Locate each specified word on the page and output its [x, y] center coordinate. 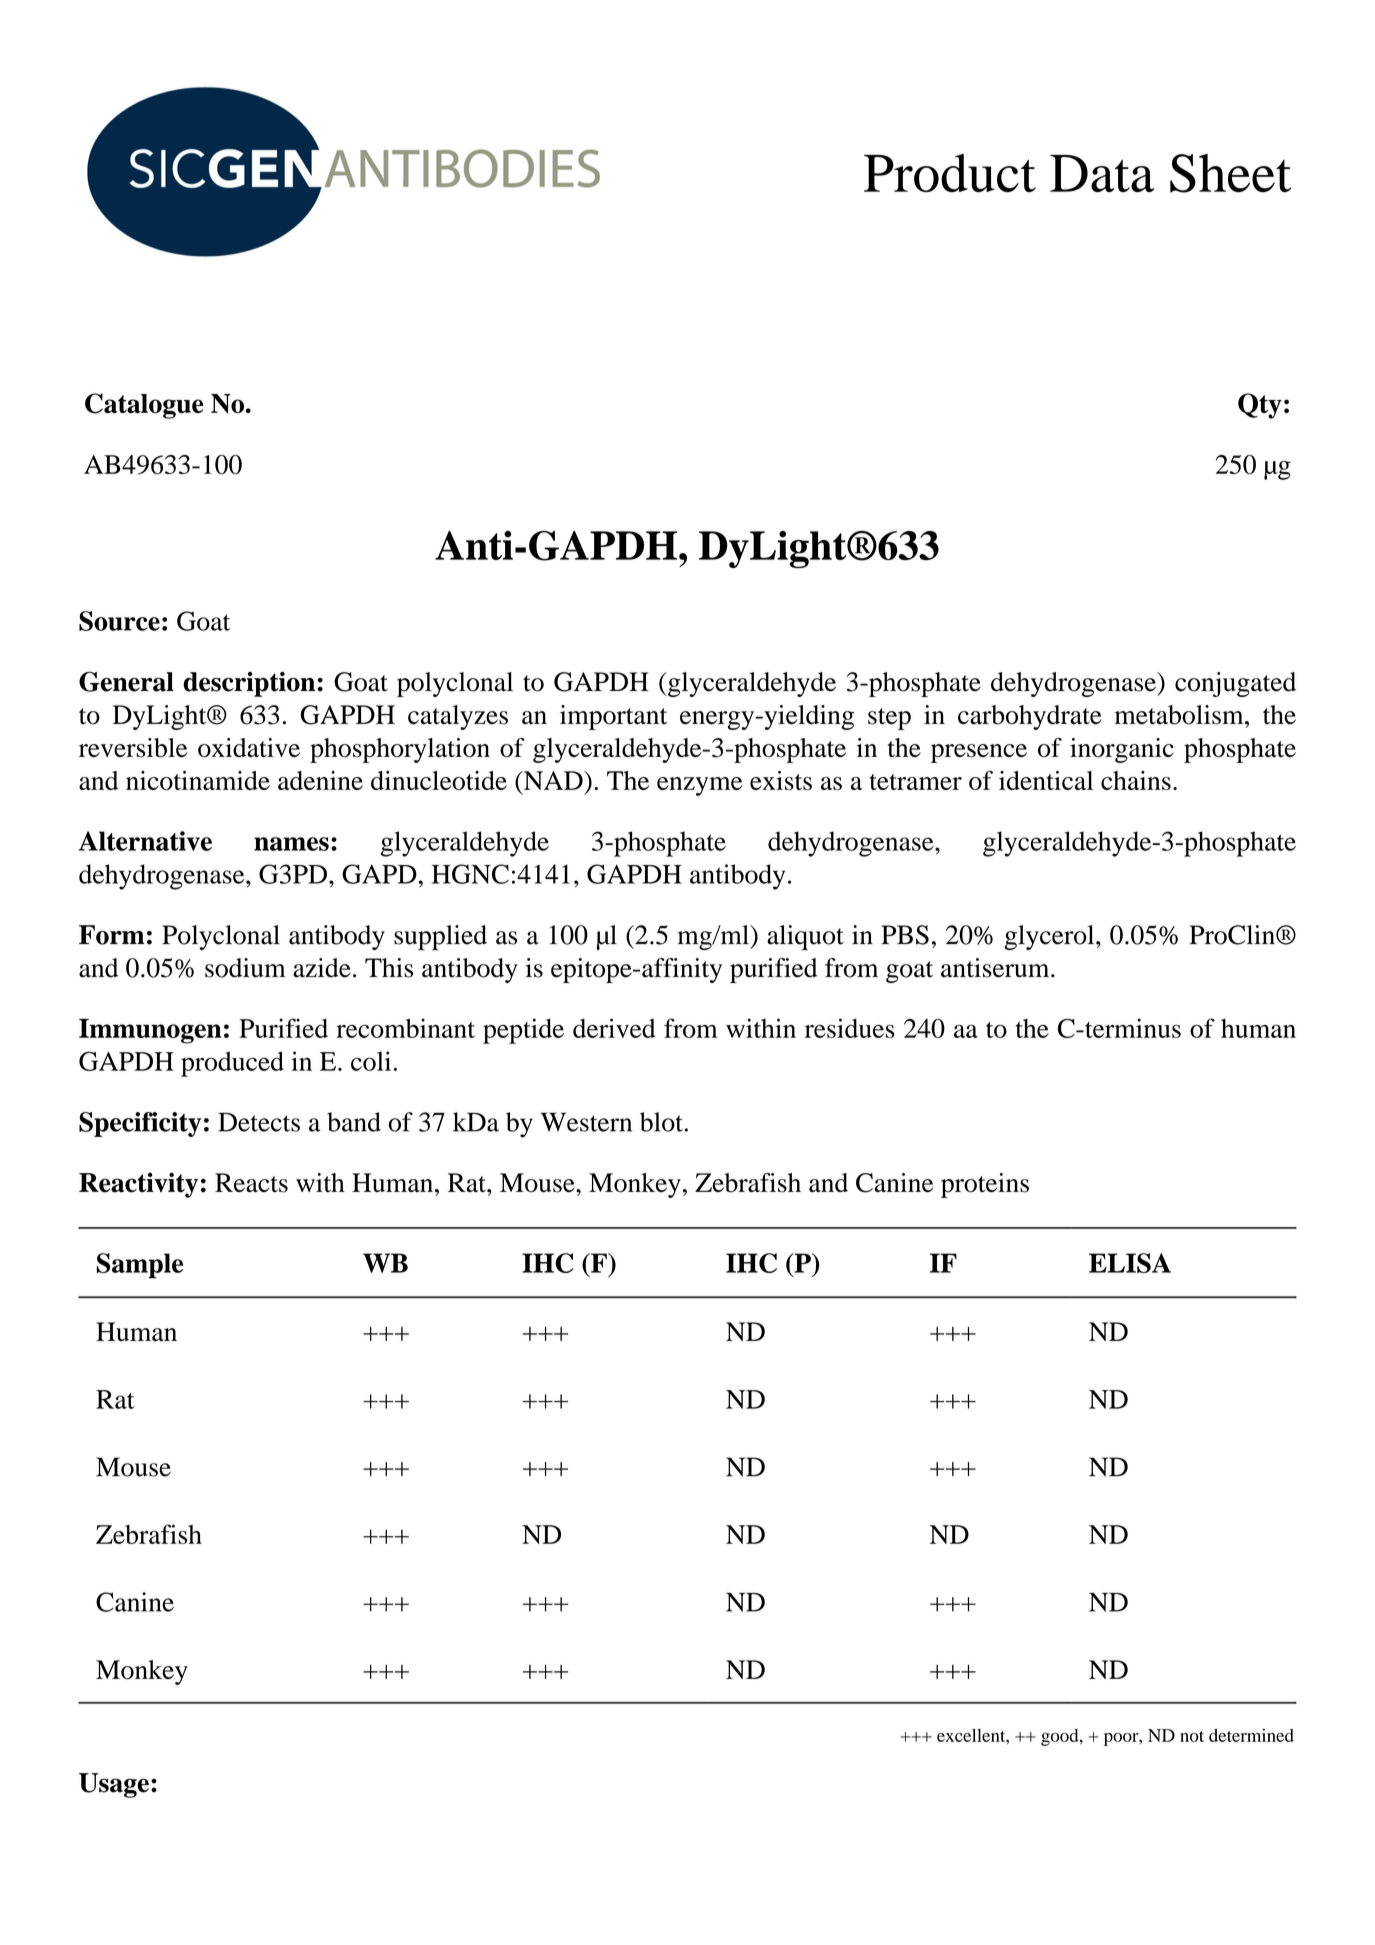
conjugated [1235, 684]
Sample [140, 1266]
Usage [114, 1785]
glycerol [1050, 937]
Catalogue [144, 406]
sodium [245, 968]
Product [950, 173]
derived [614, 1028]
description [249, 684]
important [613, 717]
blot [661, 1122]
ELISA [1130, 1263]
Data [1102, 174]
